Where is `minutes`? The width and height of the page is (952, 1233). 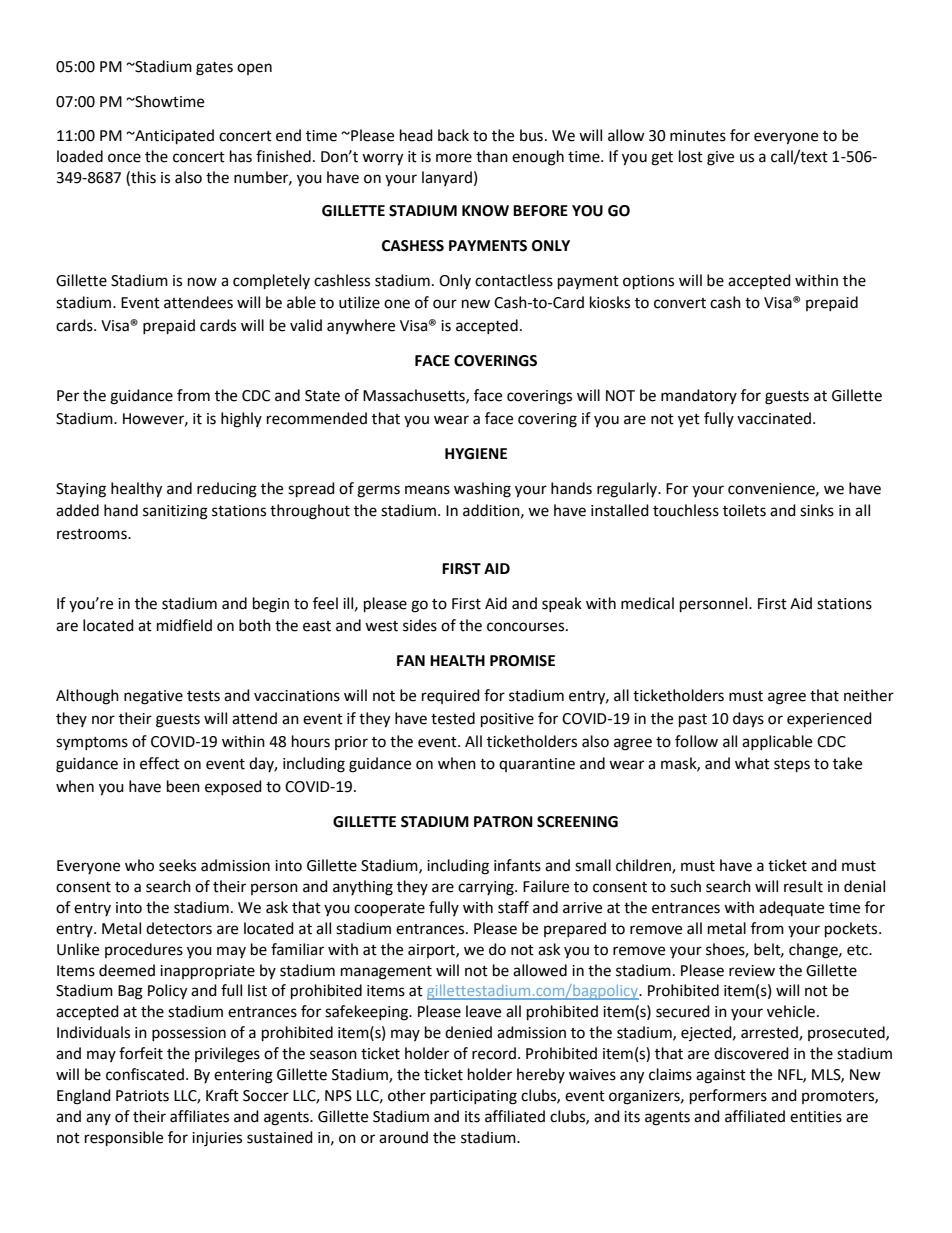 minutes is located at coordinates (698, 136).
